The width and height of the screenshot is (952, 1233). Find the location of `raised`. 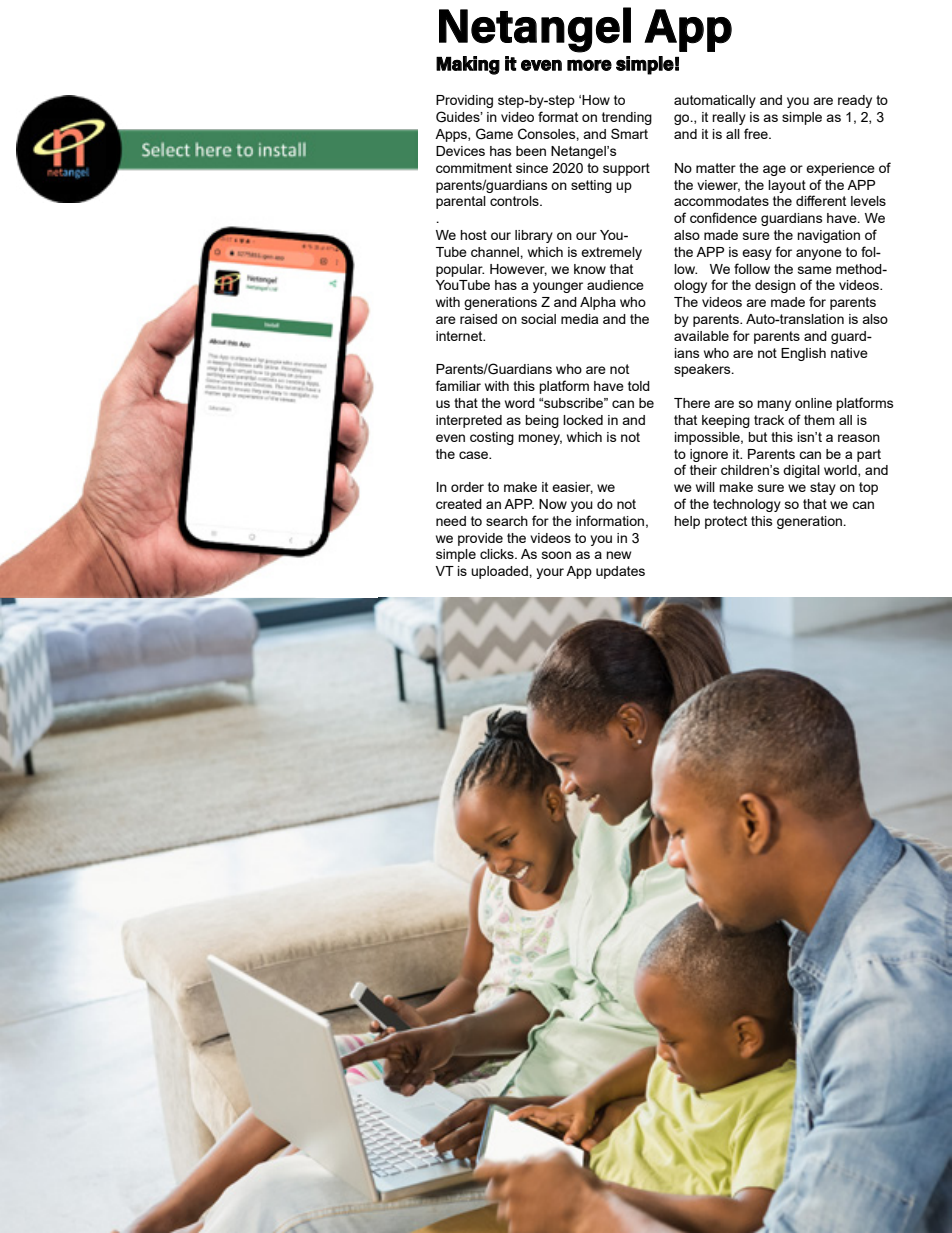

raised is located at coordinates (478, 319).
